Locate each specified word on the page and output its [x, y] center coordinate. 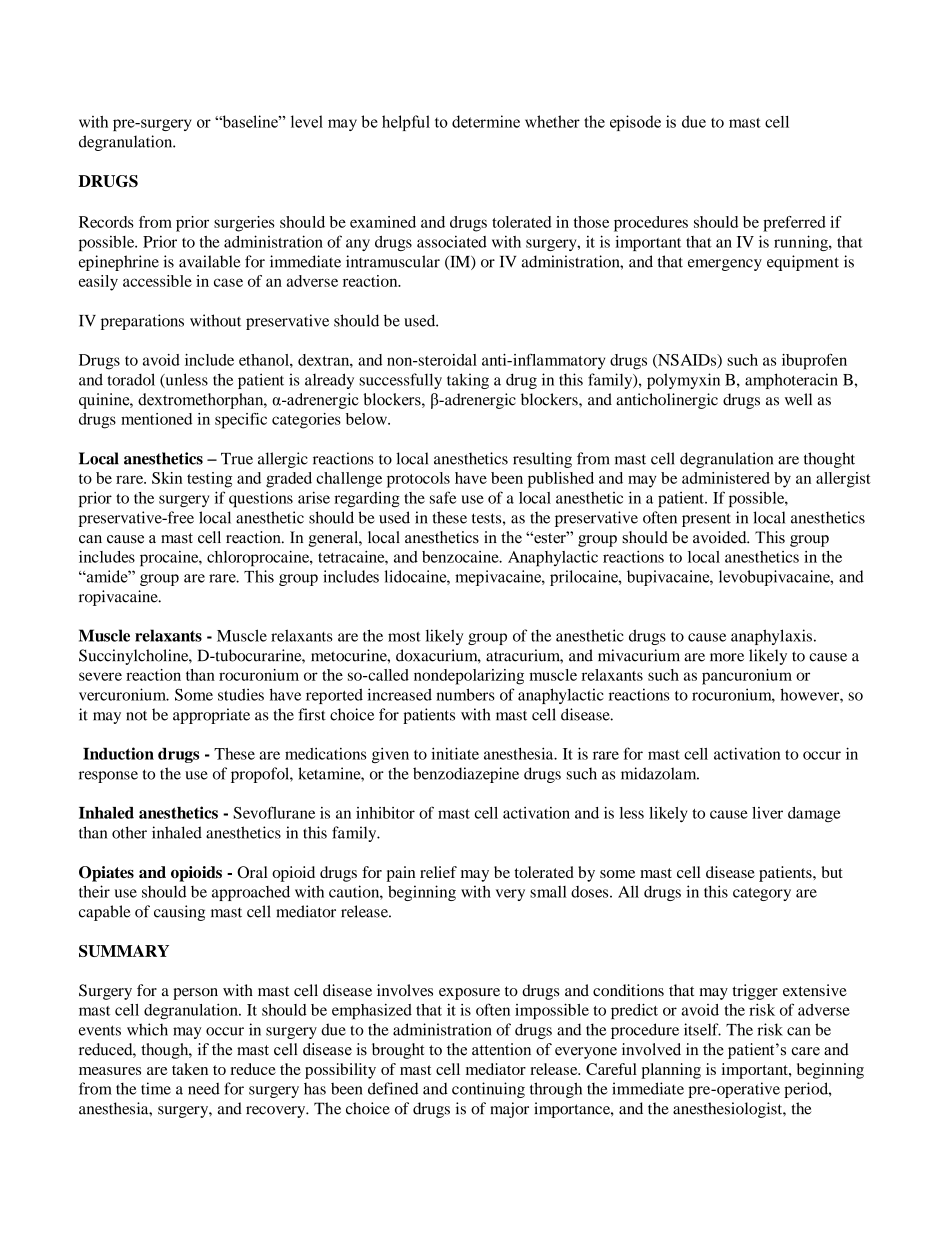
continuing [488, 1090]
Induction [118, 753]
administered [726, 478]
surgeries [244, 224]
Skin [167, 478]
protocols [418, 480]
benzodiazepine [466, 775]
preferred [794, 224]
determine [486, 121]
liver [767, 813]
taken [190, 1069]
